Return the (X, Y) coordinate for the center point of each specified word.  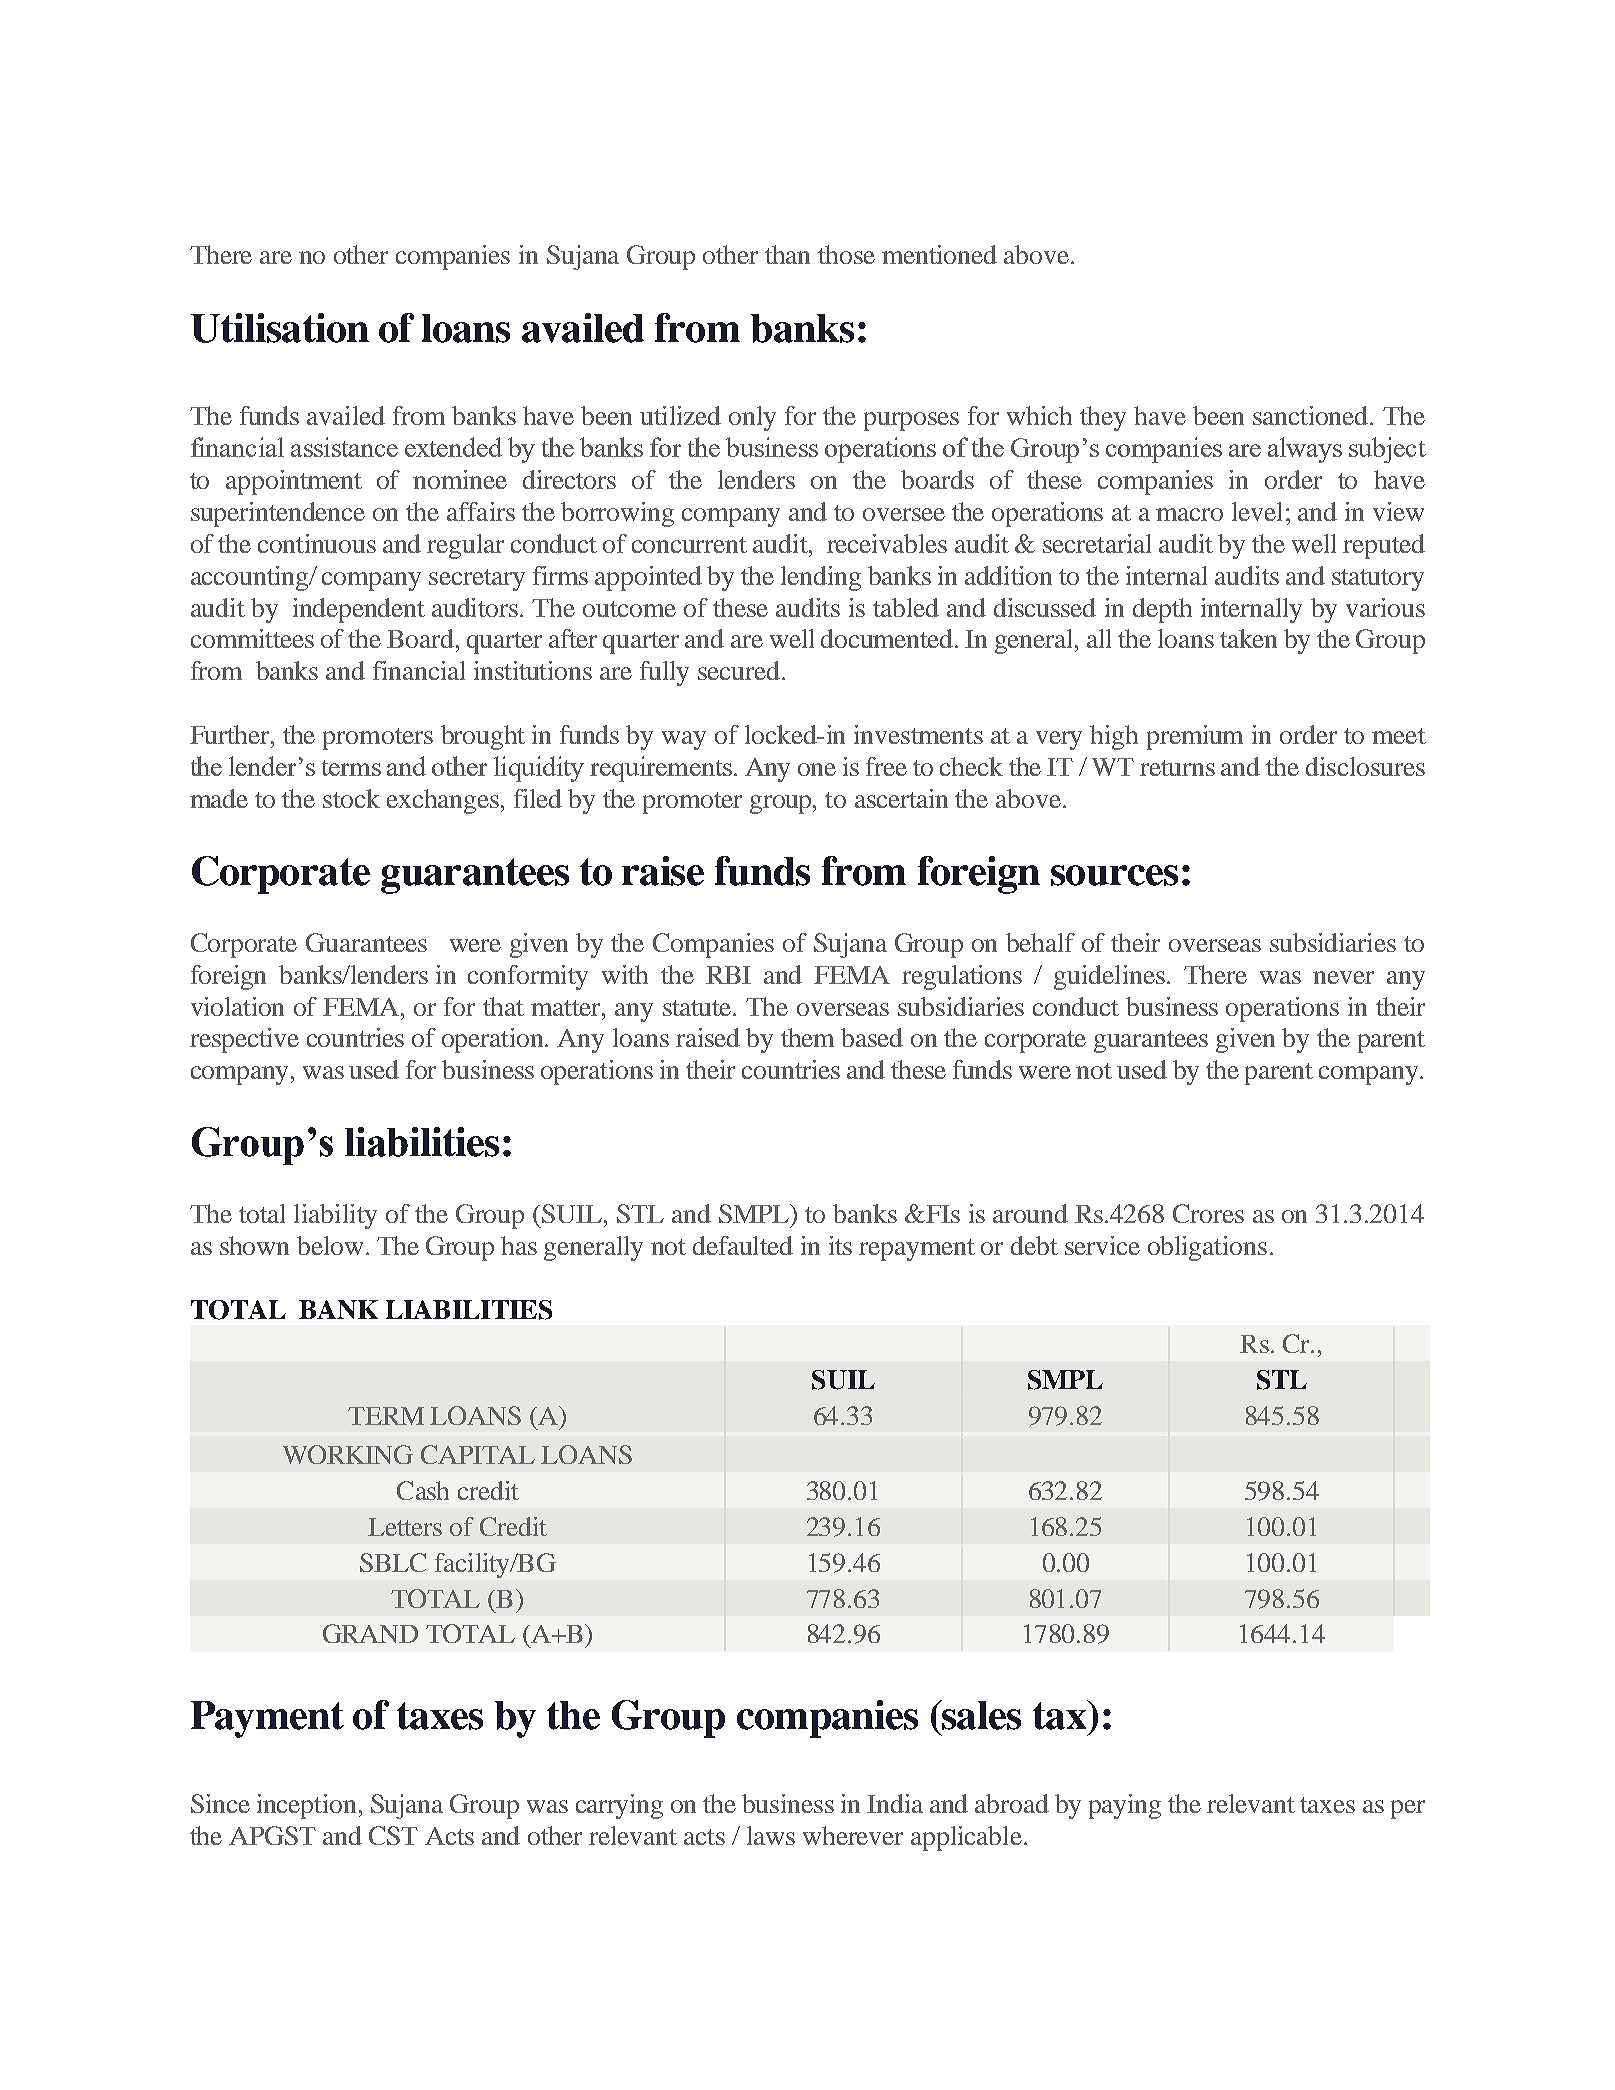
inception (306, 1806)
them (807, 1037)
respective (244, 1040)
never (1343, 977)
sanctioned (1312, 415)
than (787, 254)
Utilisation (280, 328)
